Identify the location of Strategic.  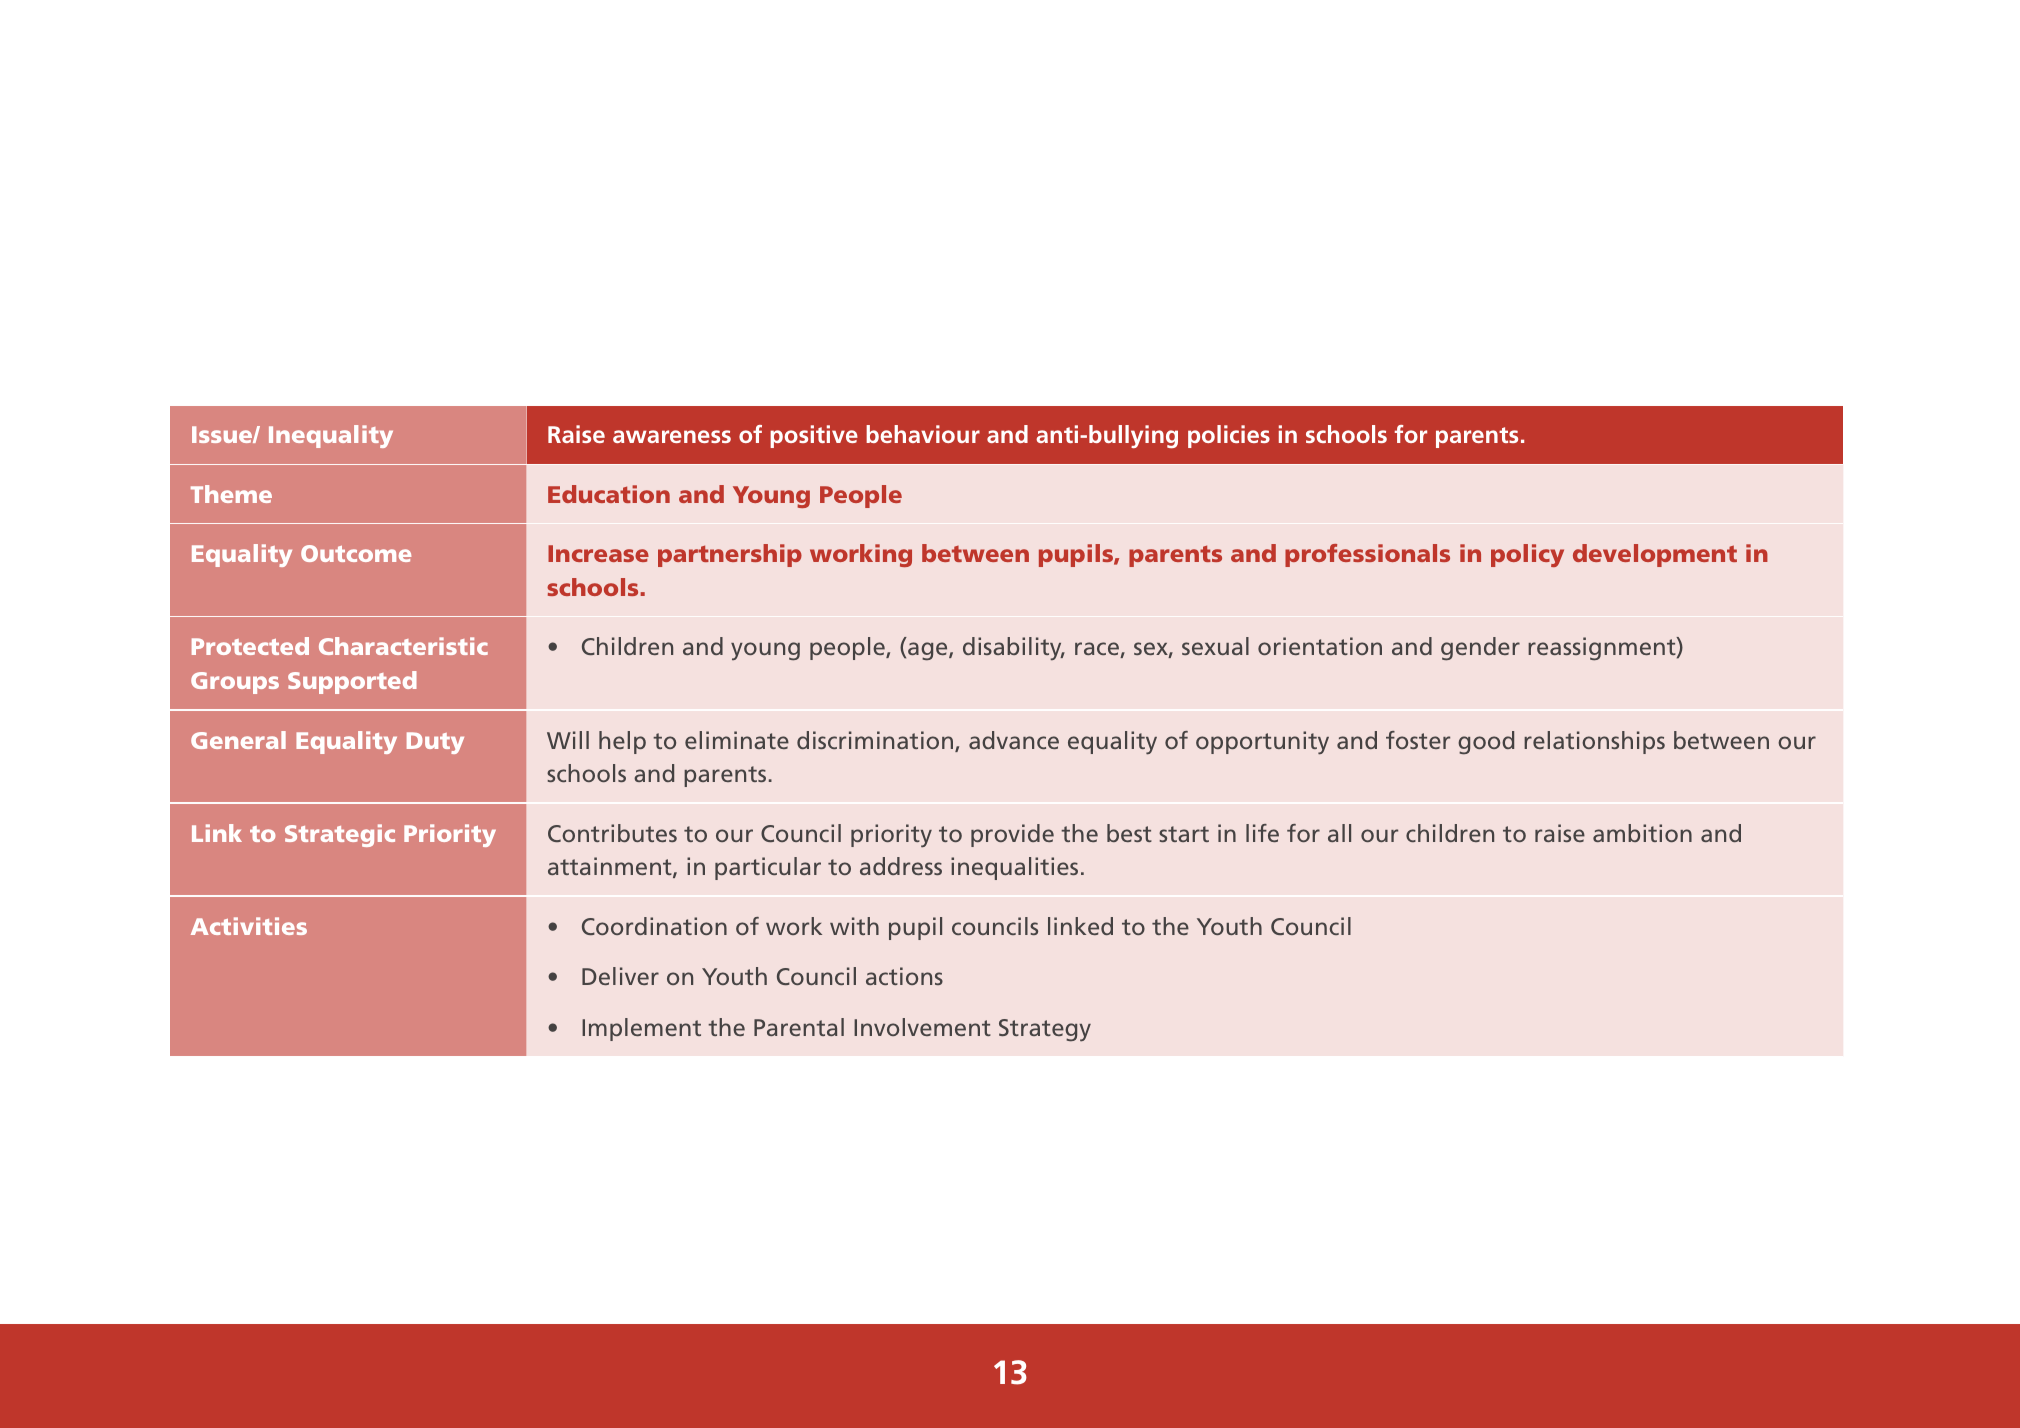
(340, 835).
